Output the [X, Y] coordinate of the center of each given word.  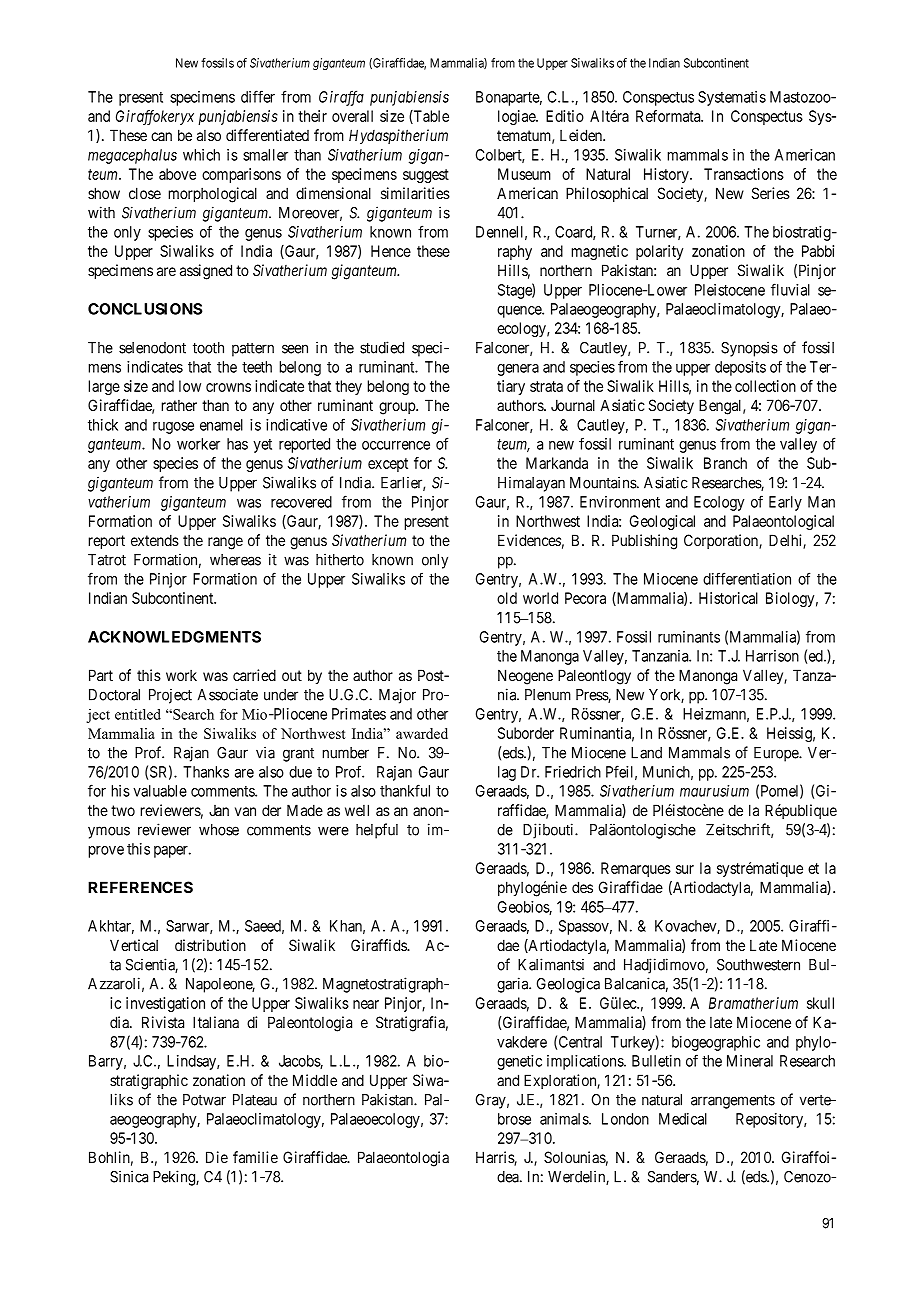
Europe [777, 754]
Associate [228, 694]
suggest [426, 176]
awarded [422, 733]
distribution [210, 945]
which [201, 155]
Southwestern [758, 965]
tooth [208, 348]
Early [785, 503]
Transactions [744, 174]
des [582, 887]
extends [155, 540]
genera [518, 370]
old [507, 598]
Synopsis [749, 349]
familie [255, 1157]
